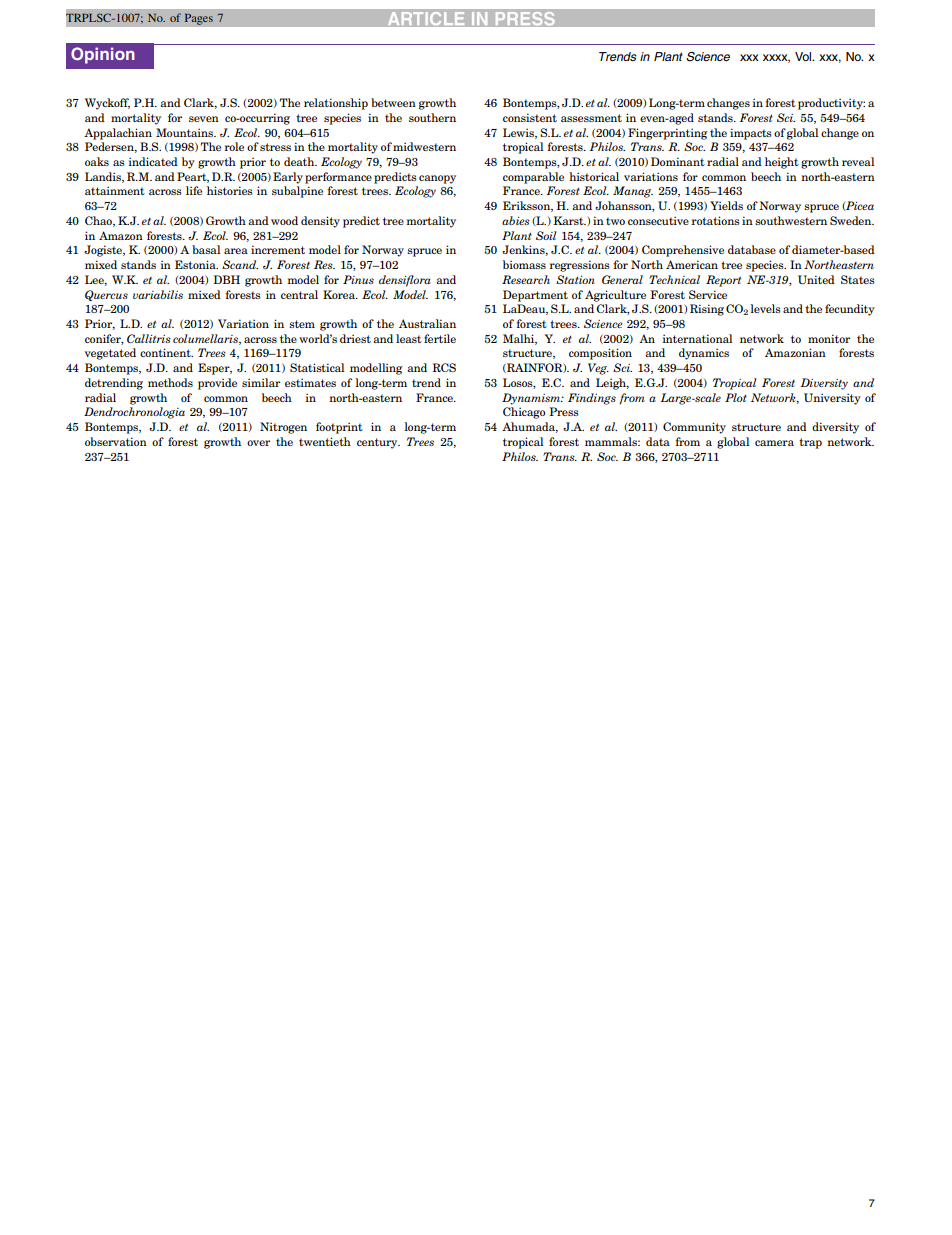  What do you see at coordinates (440, 338) in the document?
I see `fertile` at bounding box center [440, 338].
